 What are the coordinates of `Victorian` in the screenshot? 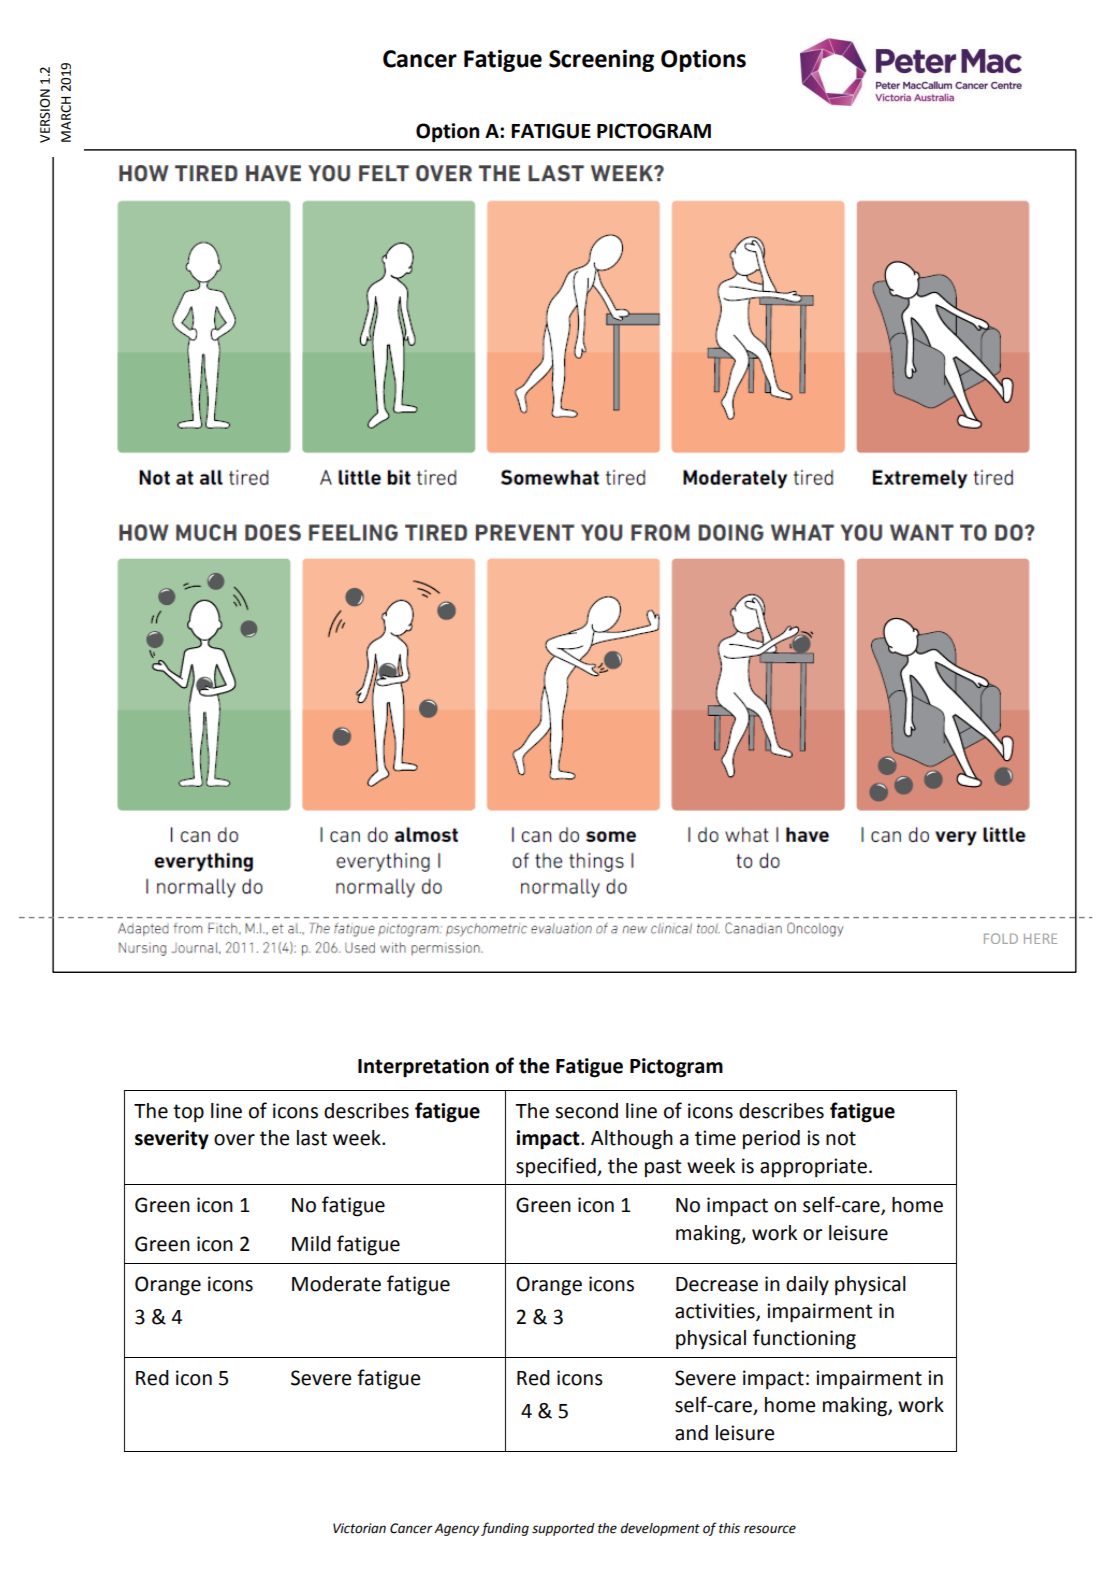 It's located at (359, 1528).
